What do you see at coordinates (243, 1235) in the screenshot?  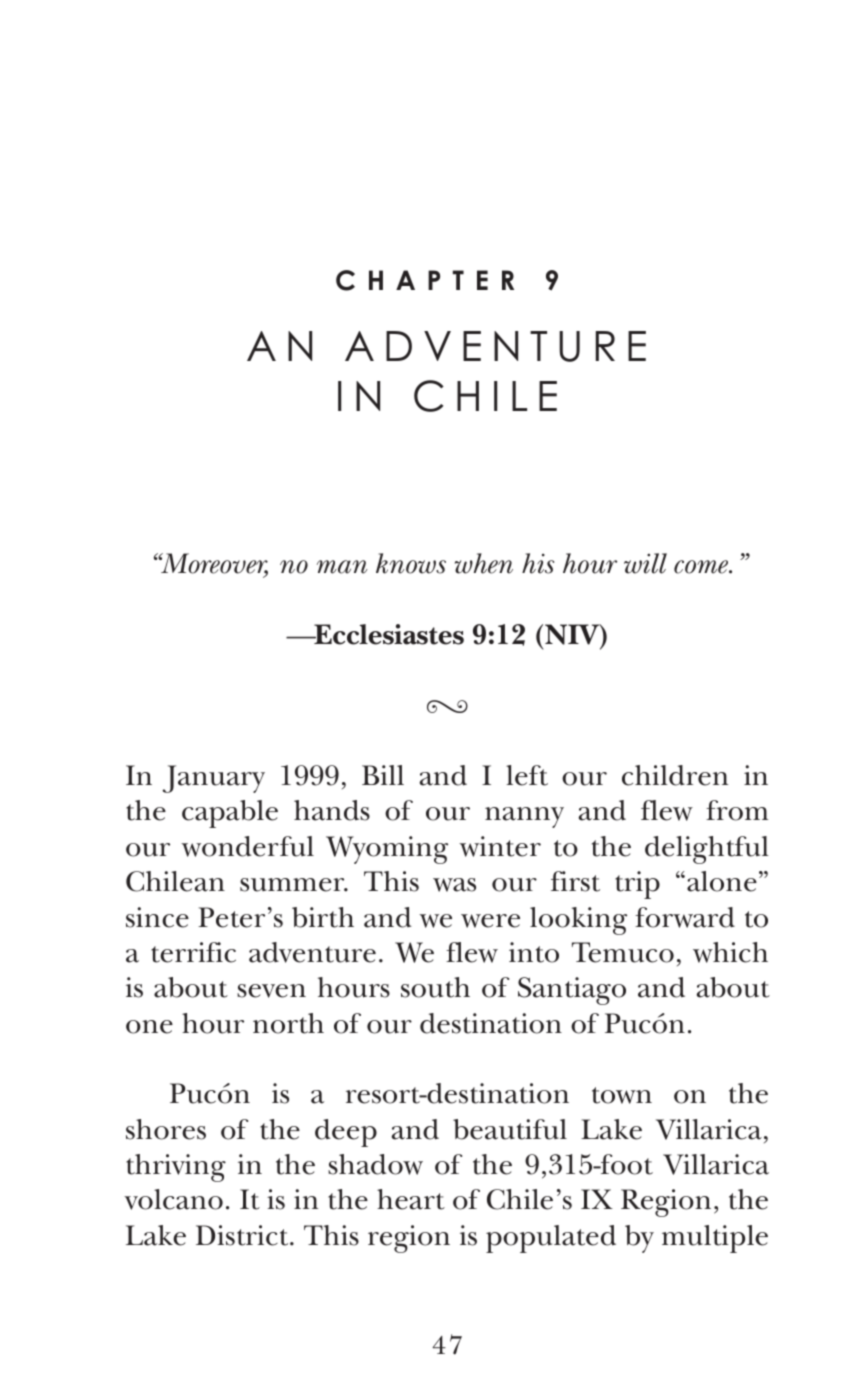 I see `District` at bounding box center [243, 1235].
